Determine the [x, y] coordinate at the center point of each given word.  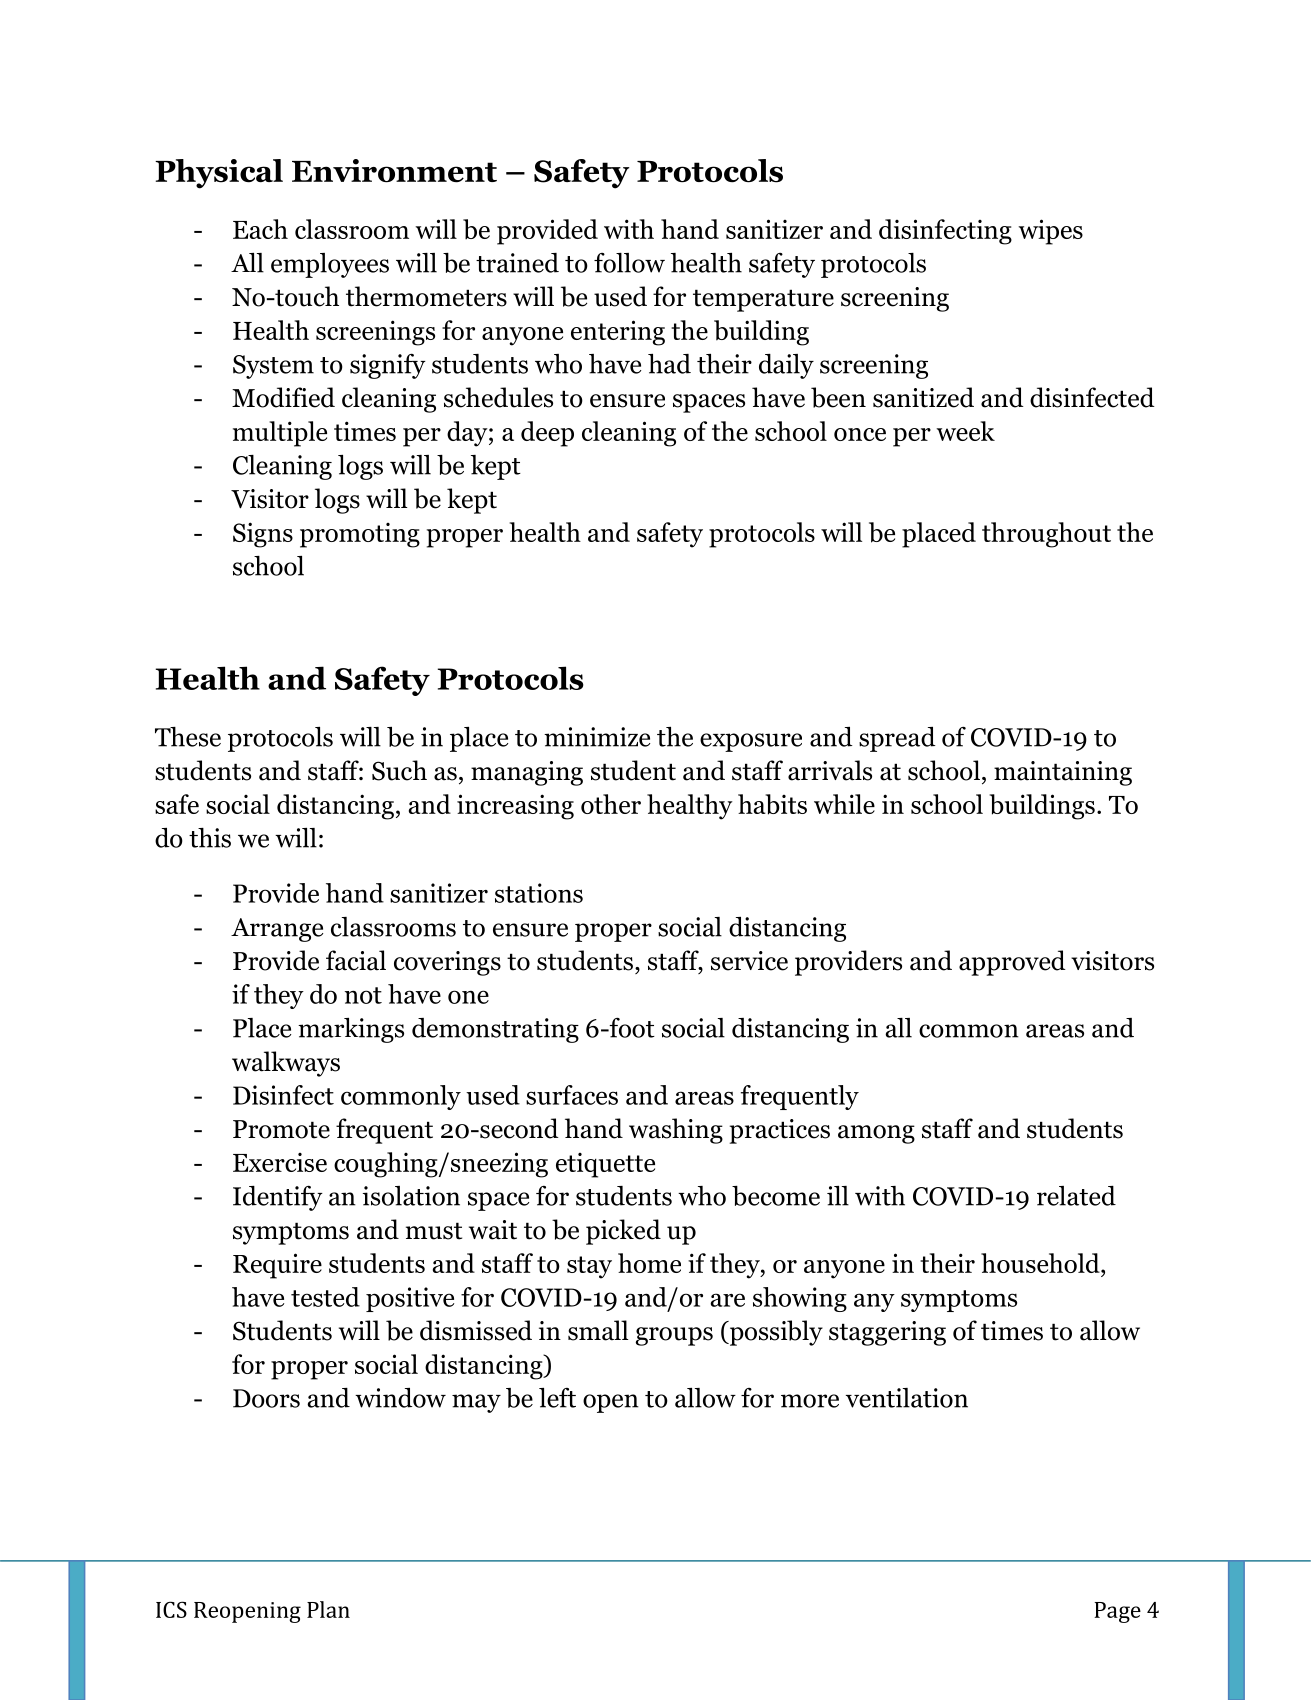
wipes [1050, 232]
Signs [263, 535]
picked [623, 1232]
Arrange [277, 930]
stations [539, 893]
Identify [278, 1198]
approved [1012, 963]
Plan [328, 1609]
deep [547, 434]
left [557, 1398]
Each [260, 229]
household [1041, 1263]
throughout [1046, 535]
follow [629, 263]
